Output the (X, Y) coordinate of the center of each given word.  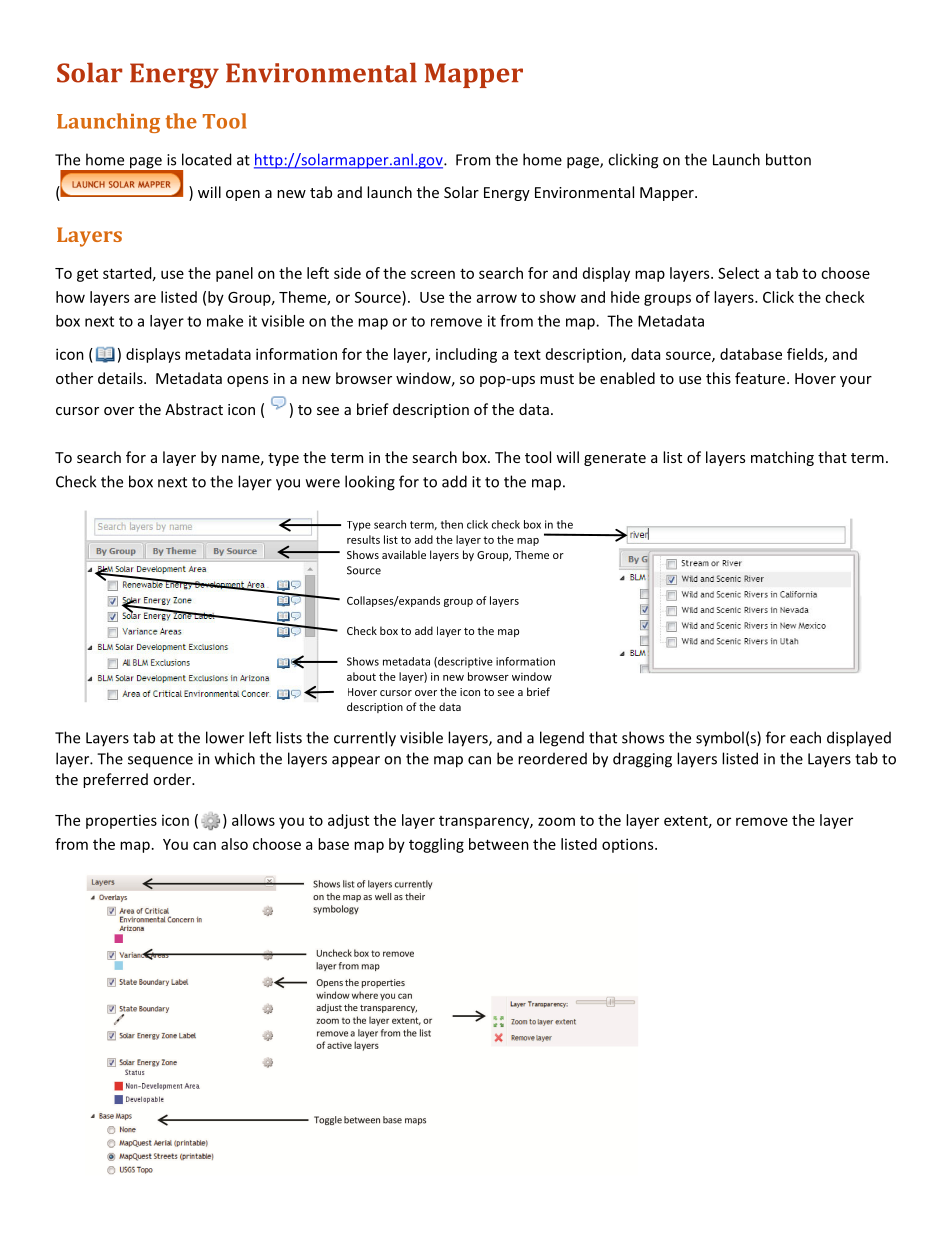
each (805, 737)
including (466, 355)
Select (738, 273)
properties (121, 821)
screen (433, 274)
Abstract (194, 409)
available (404, 554)
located (206, 159)
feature (760, 378)
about (361, 676)
